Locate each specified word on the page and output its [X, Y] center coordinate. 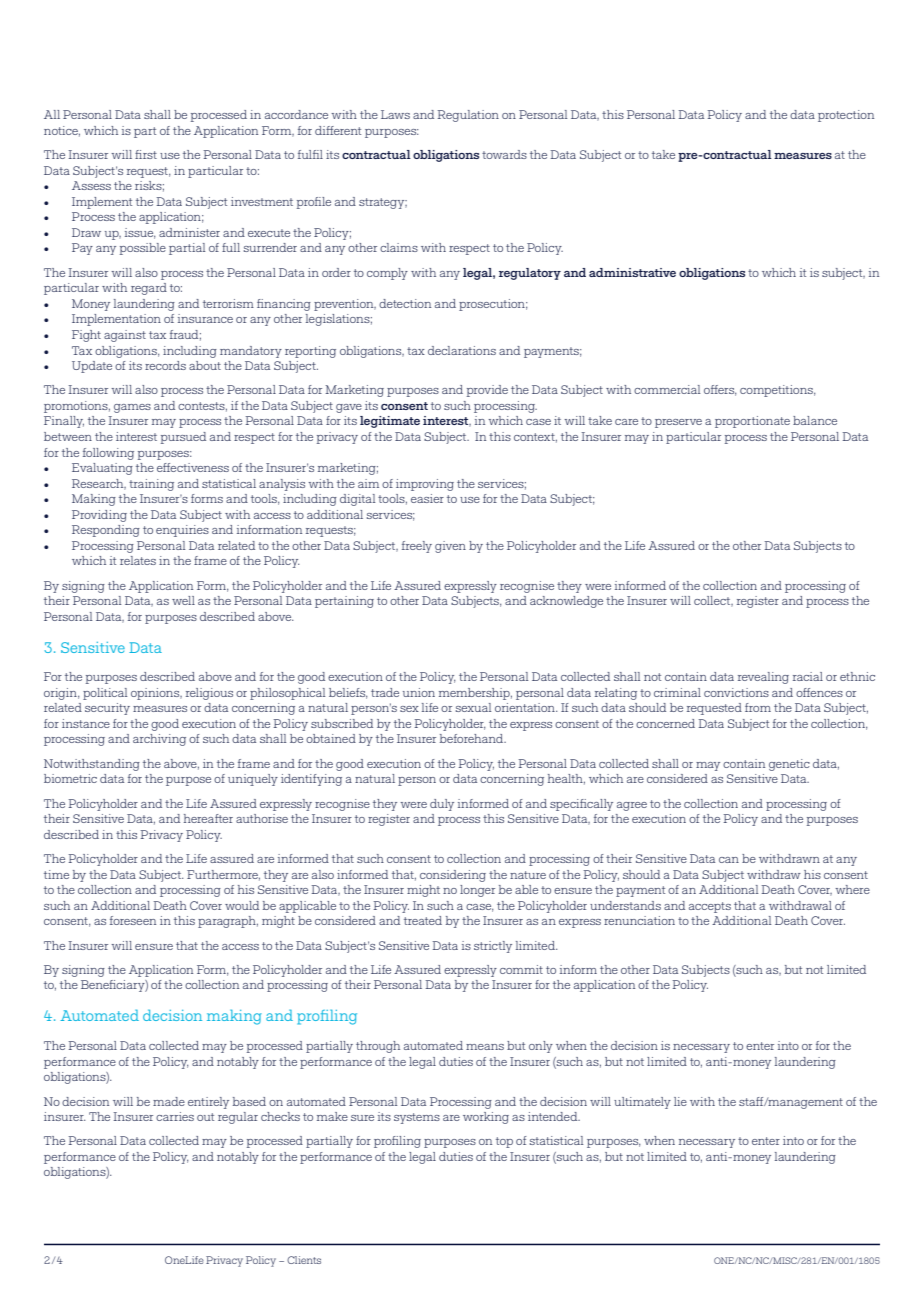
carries [175, 1116]
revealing [763, 678]
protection [846, 116]
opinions [156, 694]
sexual [473, 707]
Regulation [468, 116]
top [504, 1142]
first [146, 154]
